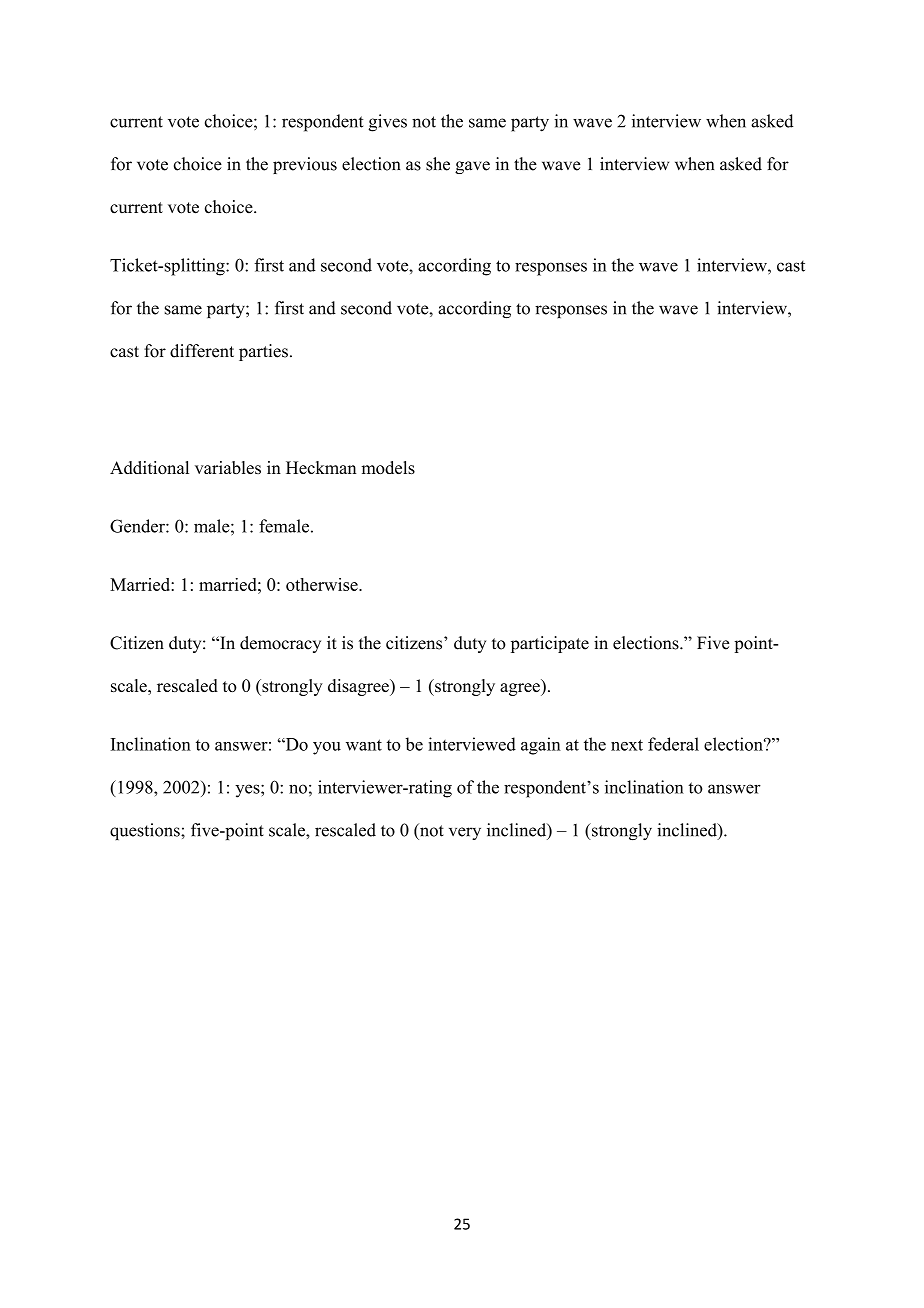 The height and width of the page is (1308, 924). I want to click on questions, so click(146, 831).
